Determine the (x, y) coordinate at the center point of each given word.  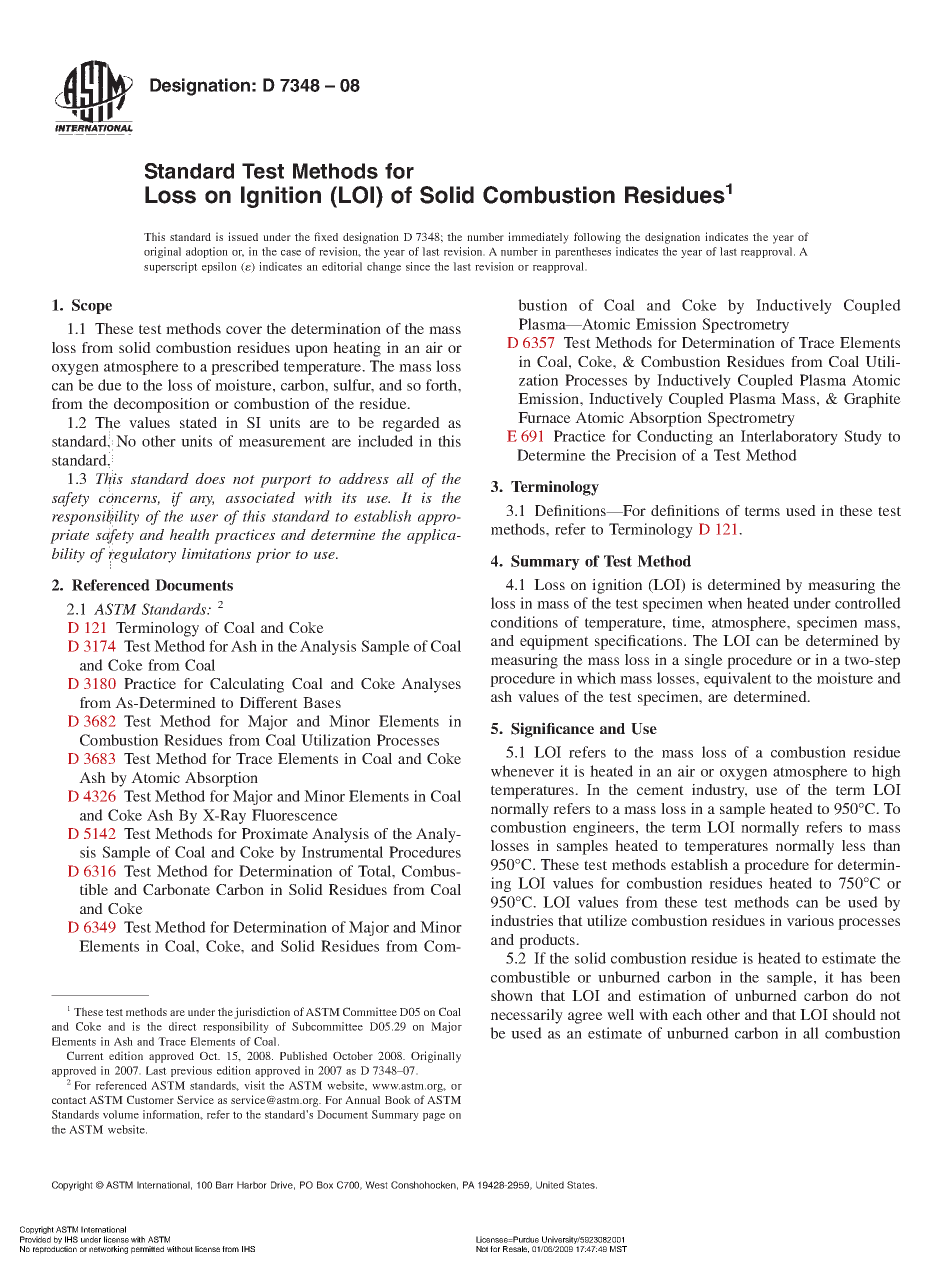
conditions (524, 622)
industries (522, 920)
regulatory (142, 555)
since (418, 266)
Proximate (275, 833)
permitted (147, 1250)
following (597, 238)
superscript (171, 267)
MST (618, 1249)
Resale (516, 1249)
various (810, 920)
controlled (868, 603)
